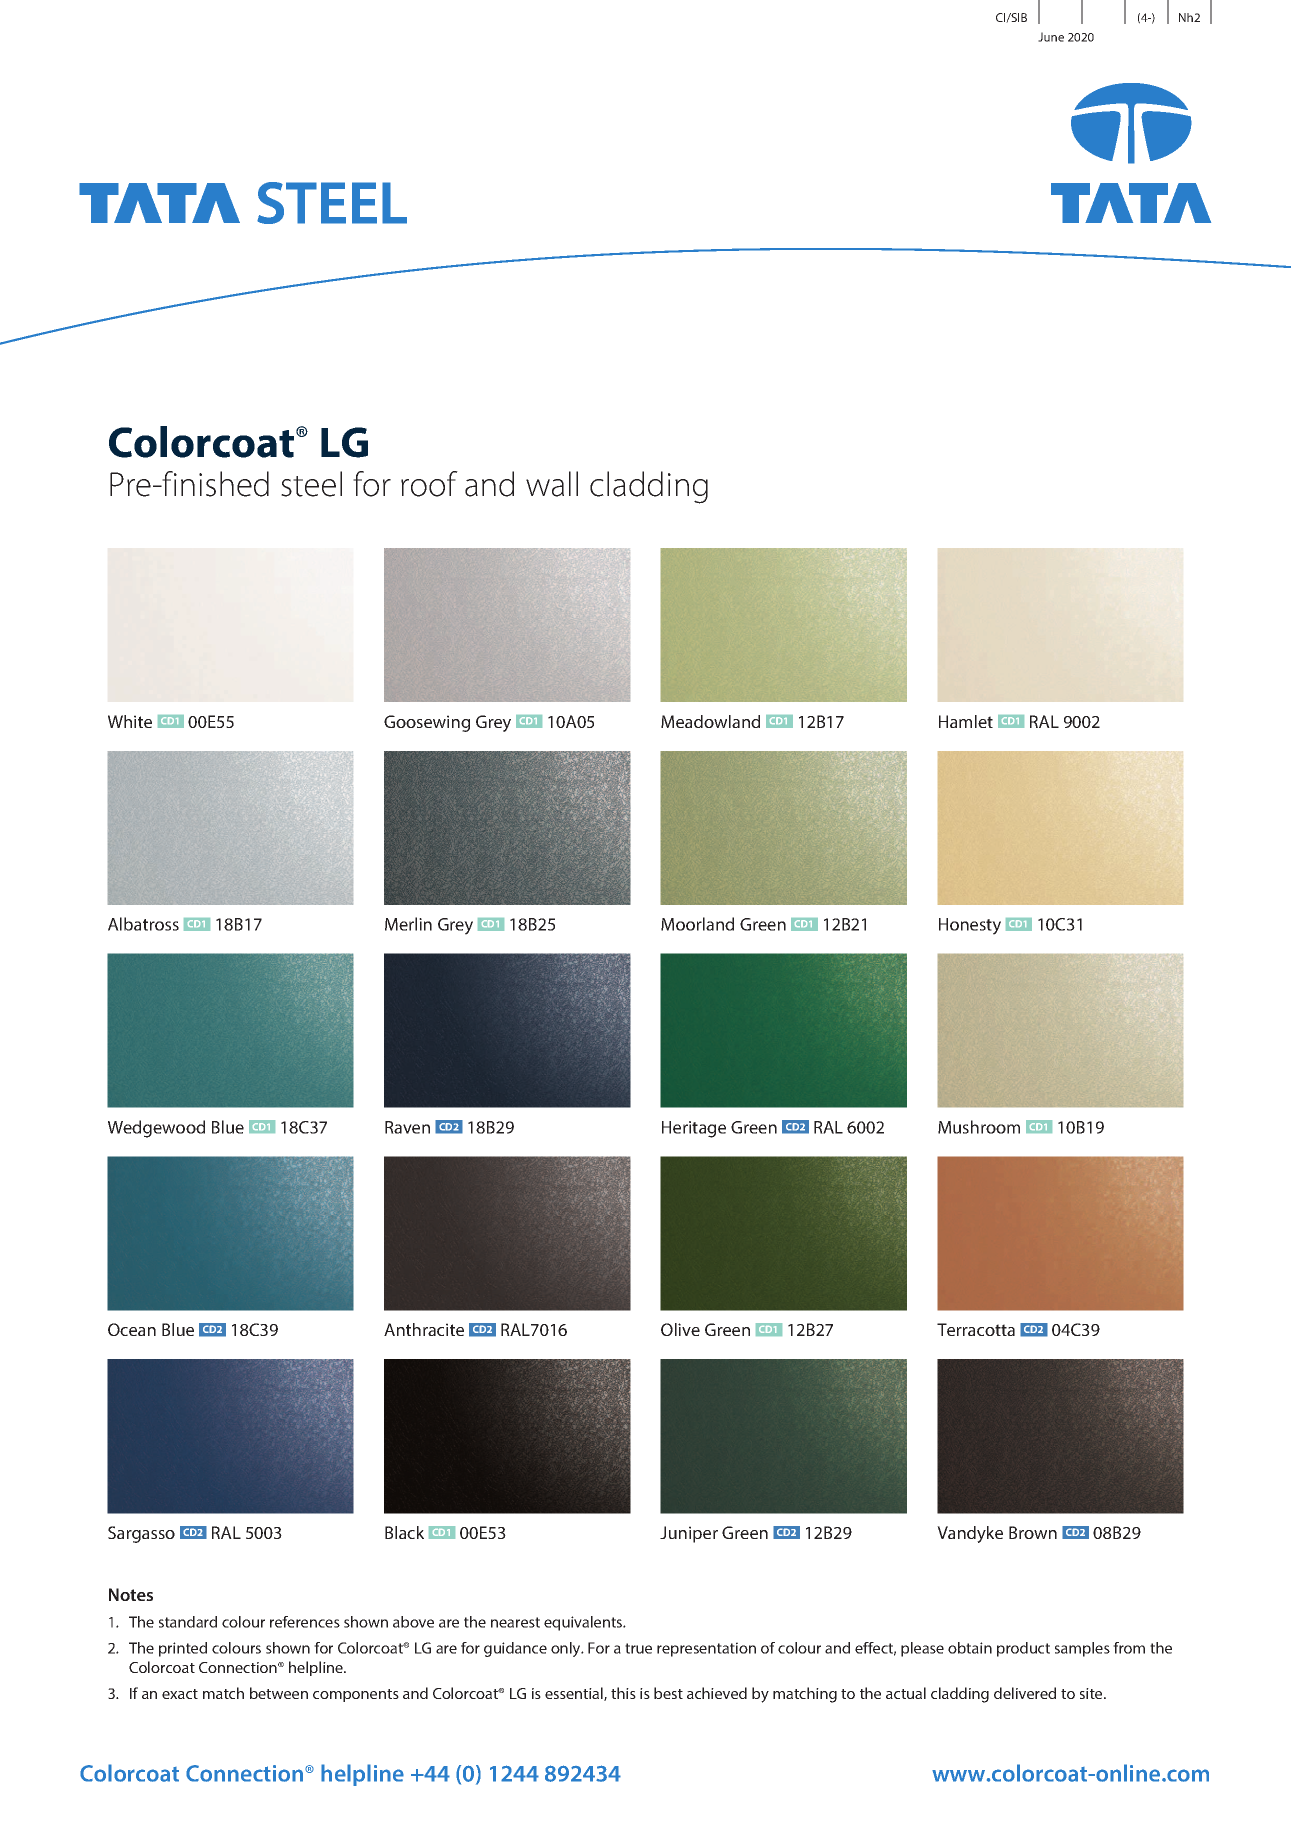  Describe the element at coordinates (143, 924) in the screenshot. I see `Albatross` at that location.
